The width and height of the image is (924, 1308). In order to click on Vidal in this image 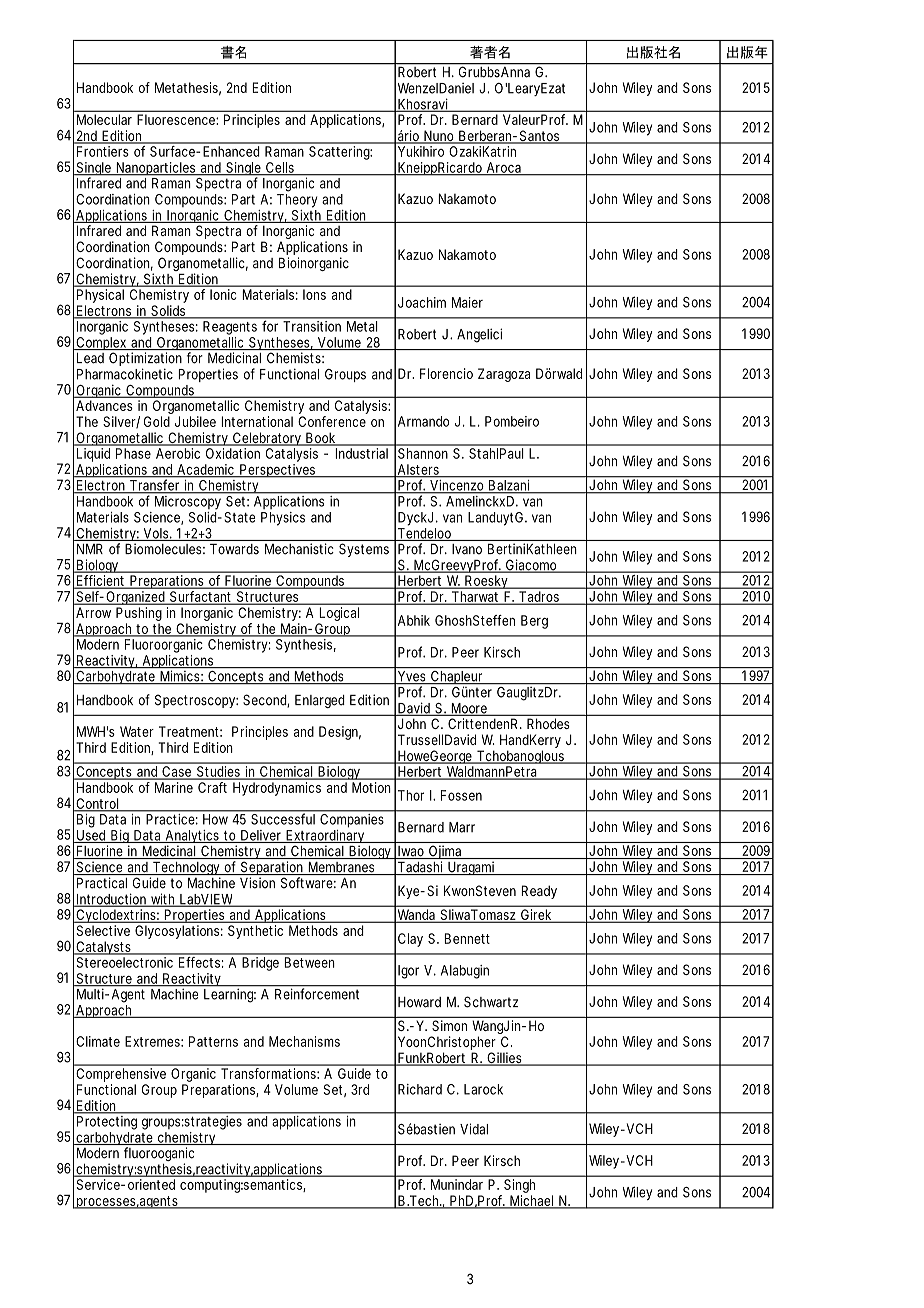, I will do `click(474, 1129)`.
